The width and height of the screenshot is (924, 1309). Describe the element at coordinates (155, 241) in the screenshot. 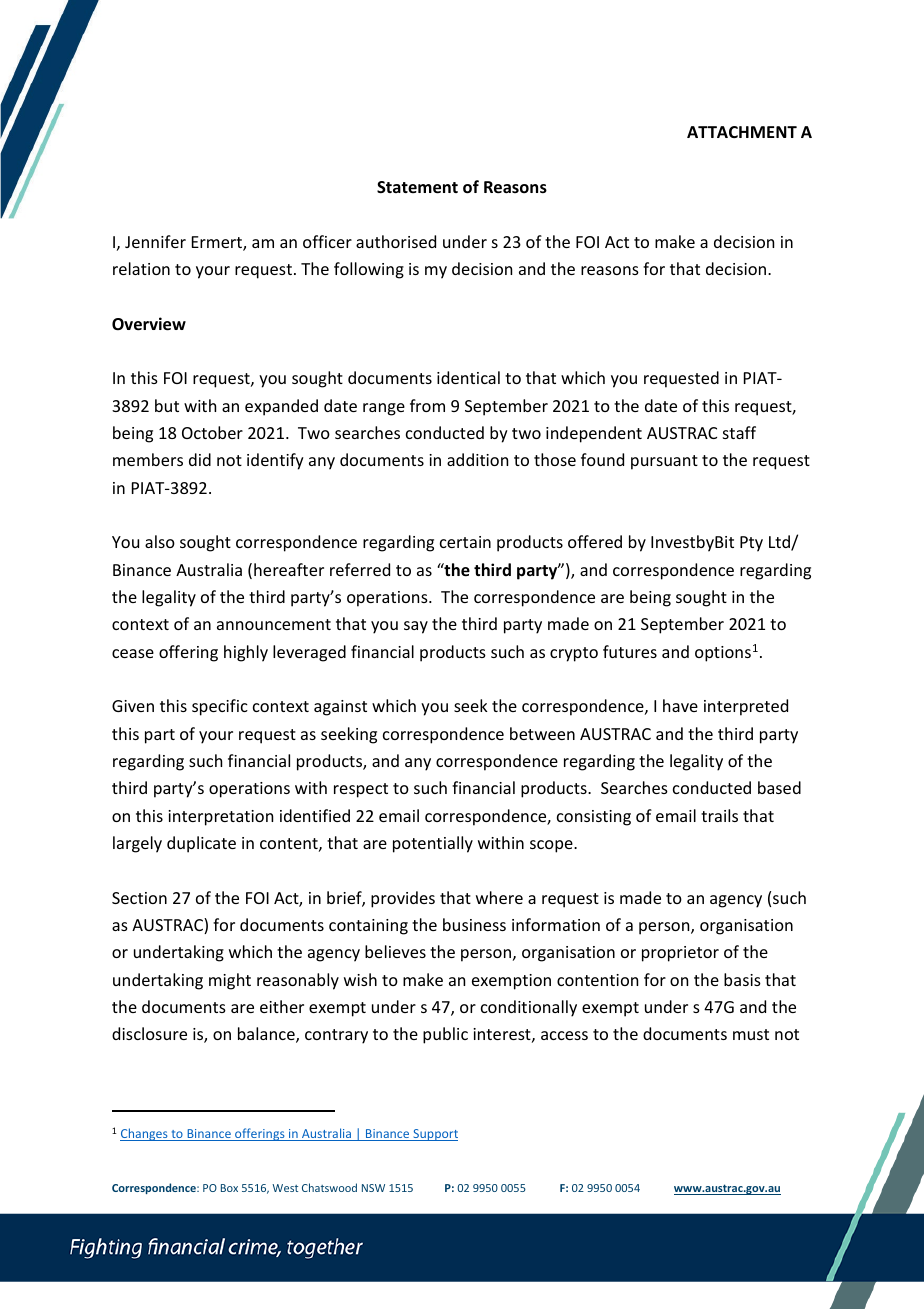

I see `Jennifer` at that location.
